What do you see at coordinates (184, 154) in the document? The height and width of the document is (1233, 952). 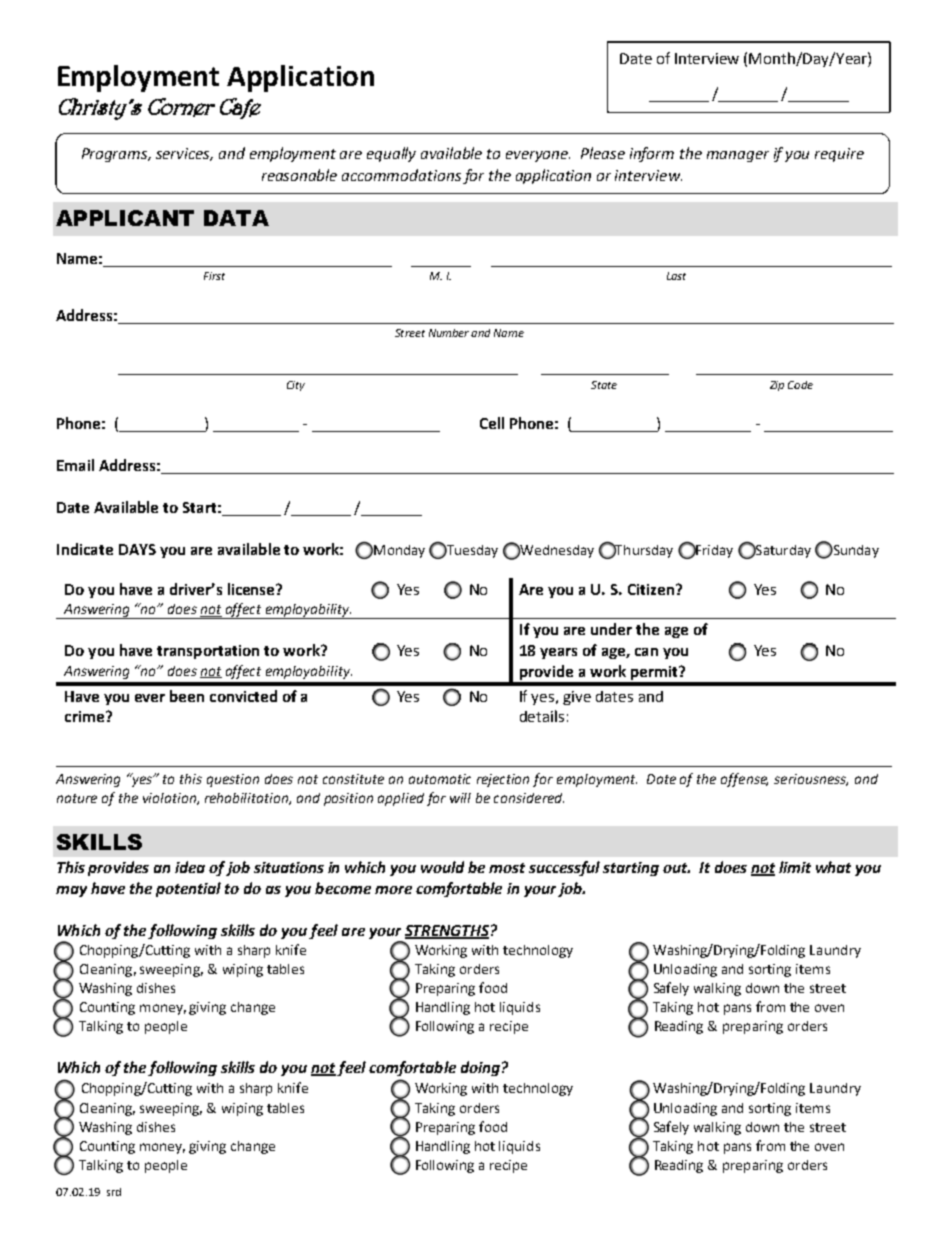 I see `services` at bounding box center [184, 154].
